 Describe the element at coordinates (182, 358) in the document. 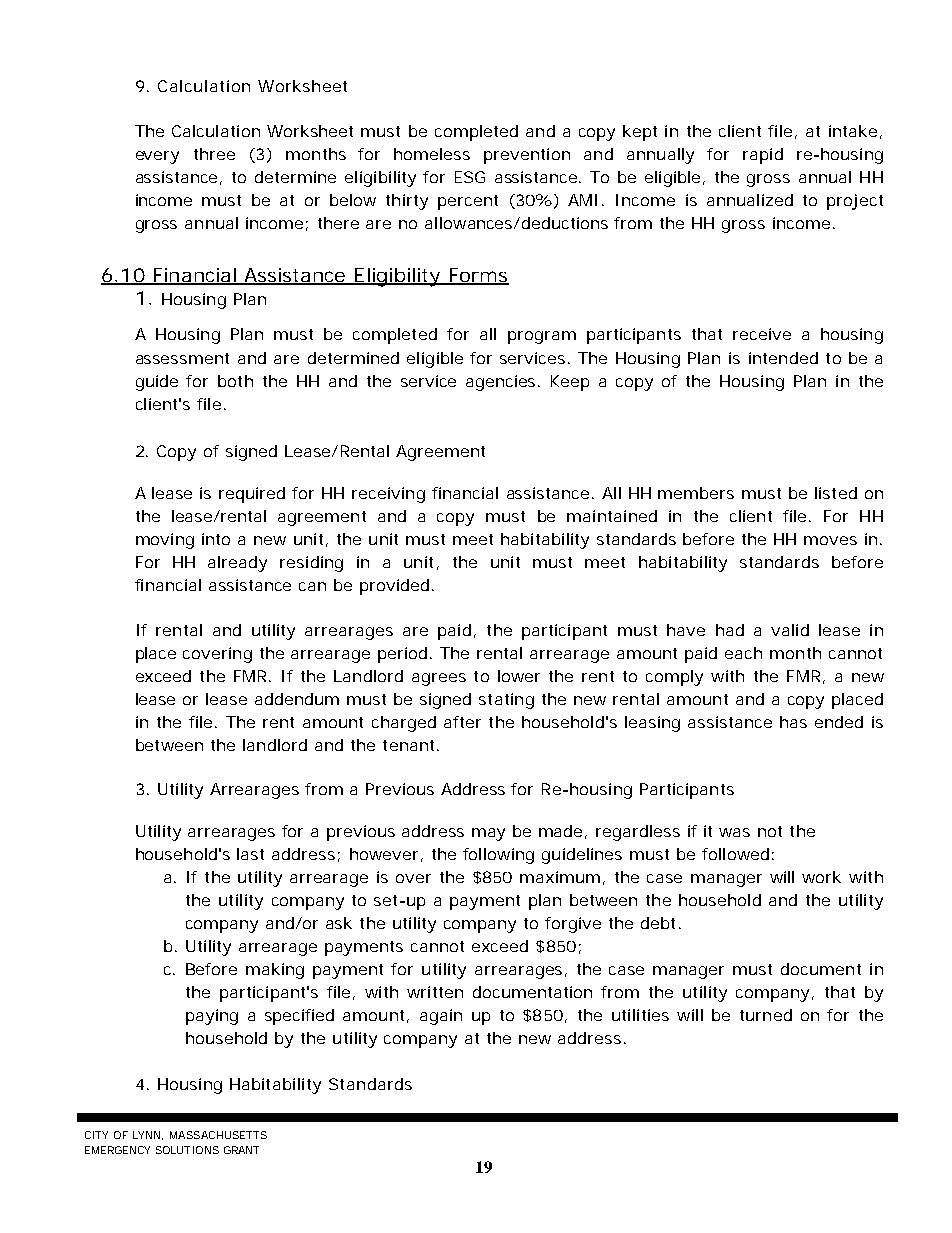

I see `assessment` at that location.
